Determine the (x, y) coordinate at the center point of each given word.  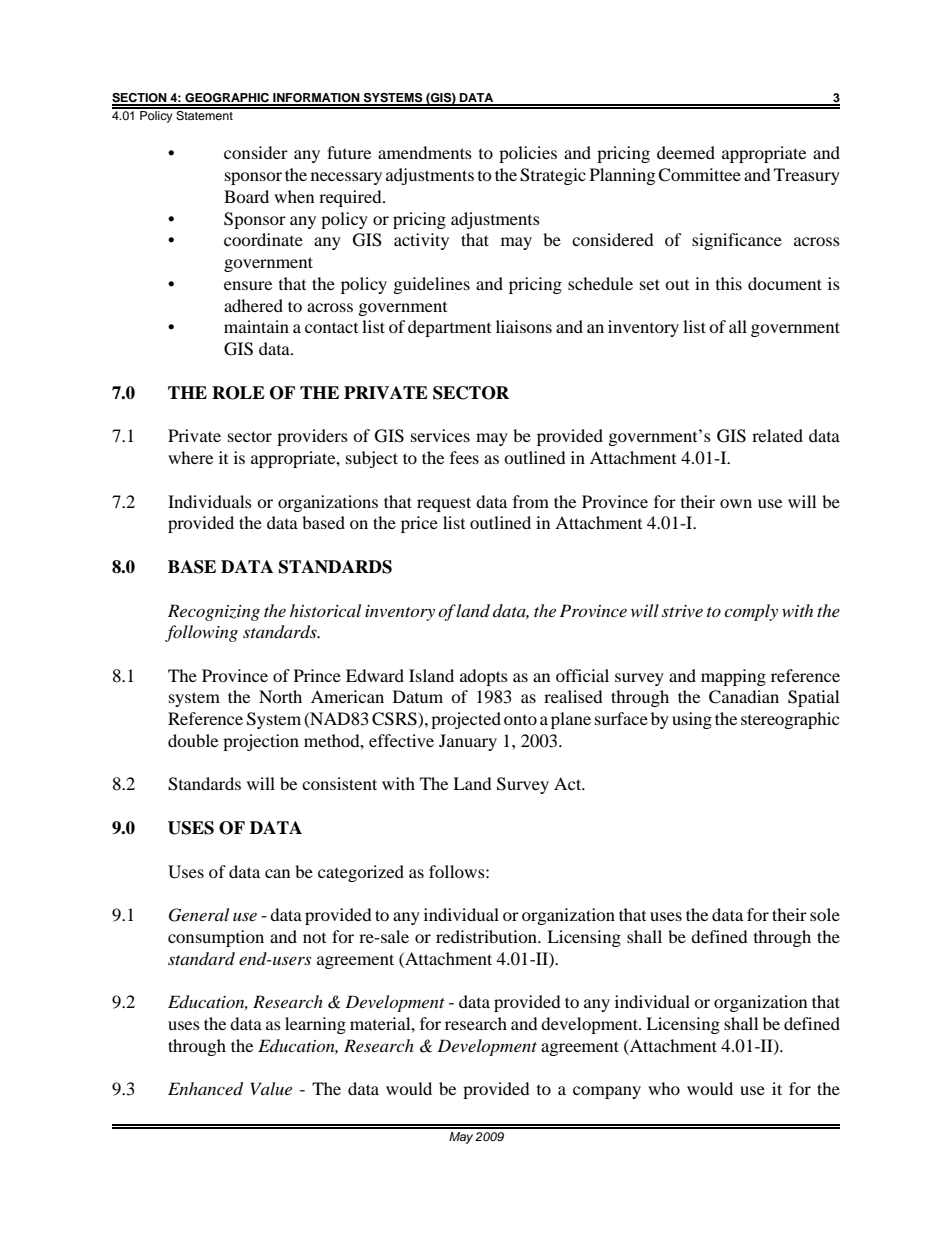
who (664, 1088)
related (777, 435)
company (607, 1092)
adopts (484, 677)
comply (751, 612)
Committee (699, 175)
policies (528, 154)
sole (825, 914)
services (440, 435)
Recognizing (214, 612)
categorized (361, 873)
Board (246, 196)
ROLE (238, 393)
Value (271, 1088)
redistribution (487, 936)
